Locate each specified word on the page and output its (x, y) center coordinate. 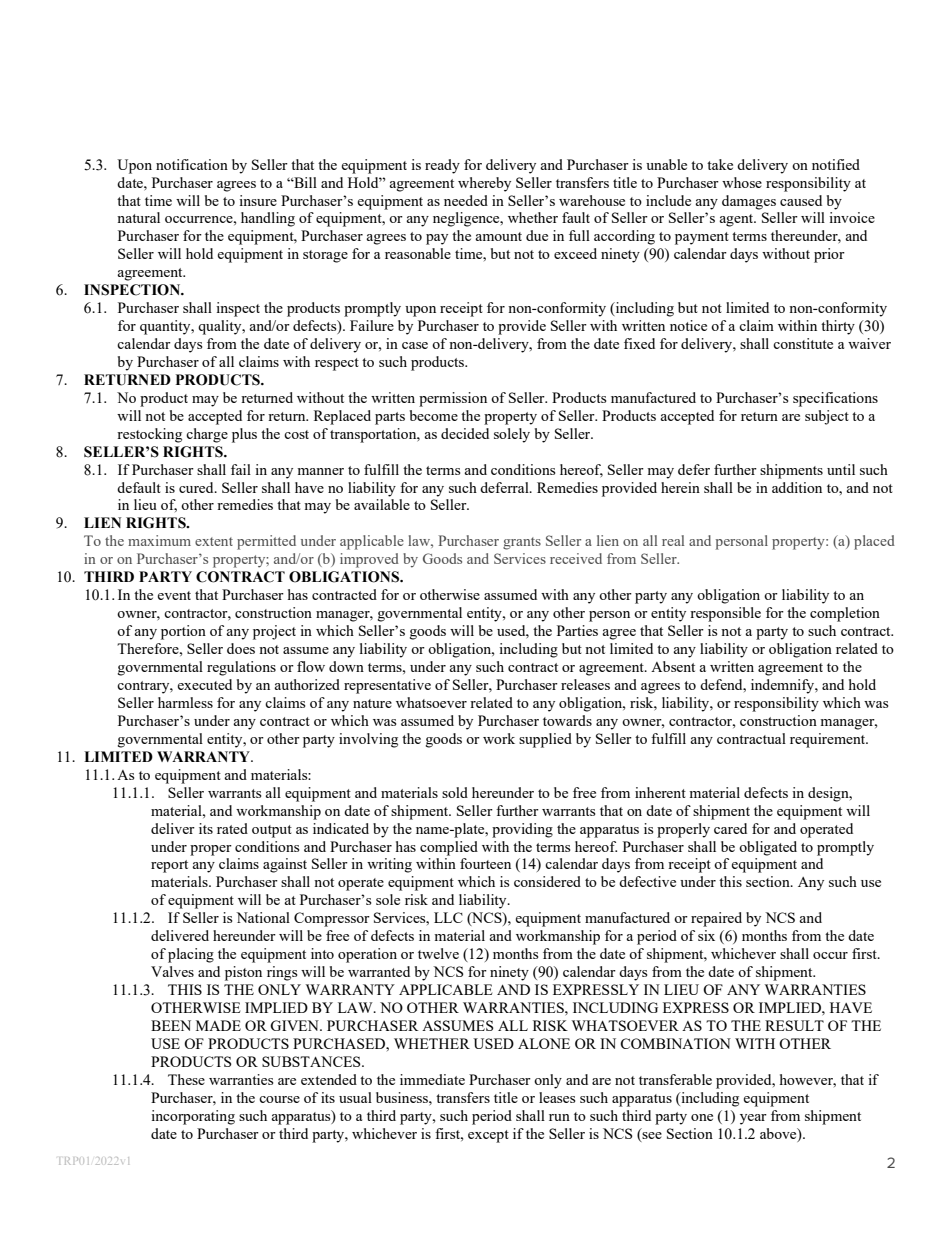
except (488, 1136)
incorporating (193, 1117)
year (753, 1119)
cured (197, 487)
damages (749, 202)
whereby (484, 184)
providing (522, 830)
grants (522, 543)
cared (730, 828)
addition (797, 487)
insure (258, 200)
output (272, 831)
